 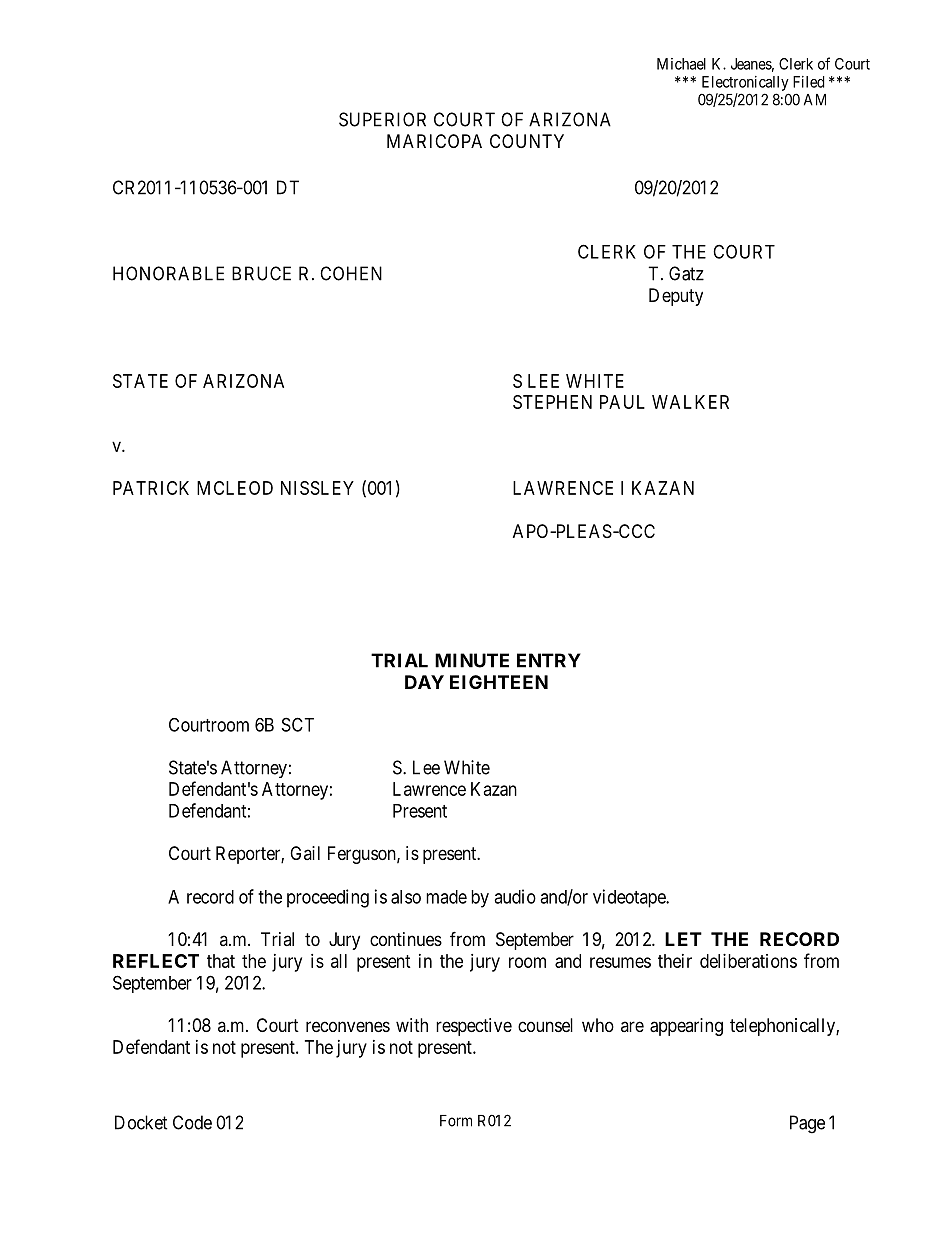 I want to click on Code, so click(x=192, y=1122).
